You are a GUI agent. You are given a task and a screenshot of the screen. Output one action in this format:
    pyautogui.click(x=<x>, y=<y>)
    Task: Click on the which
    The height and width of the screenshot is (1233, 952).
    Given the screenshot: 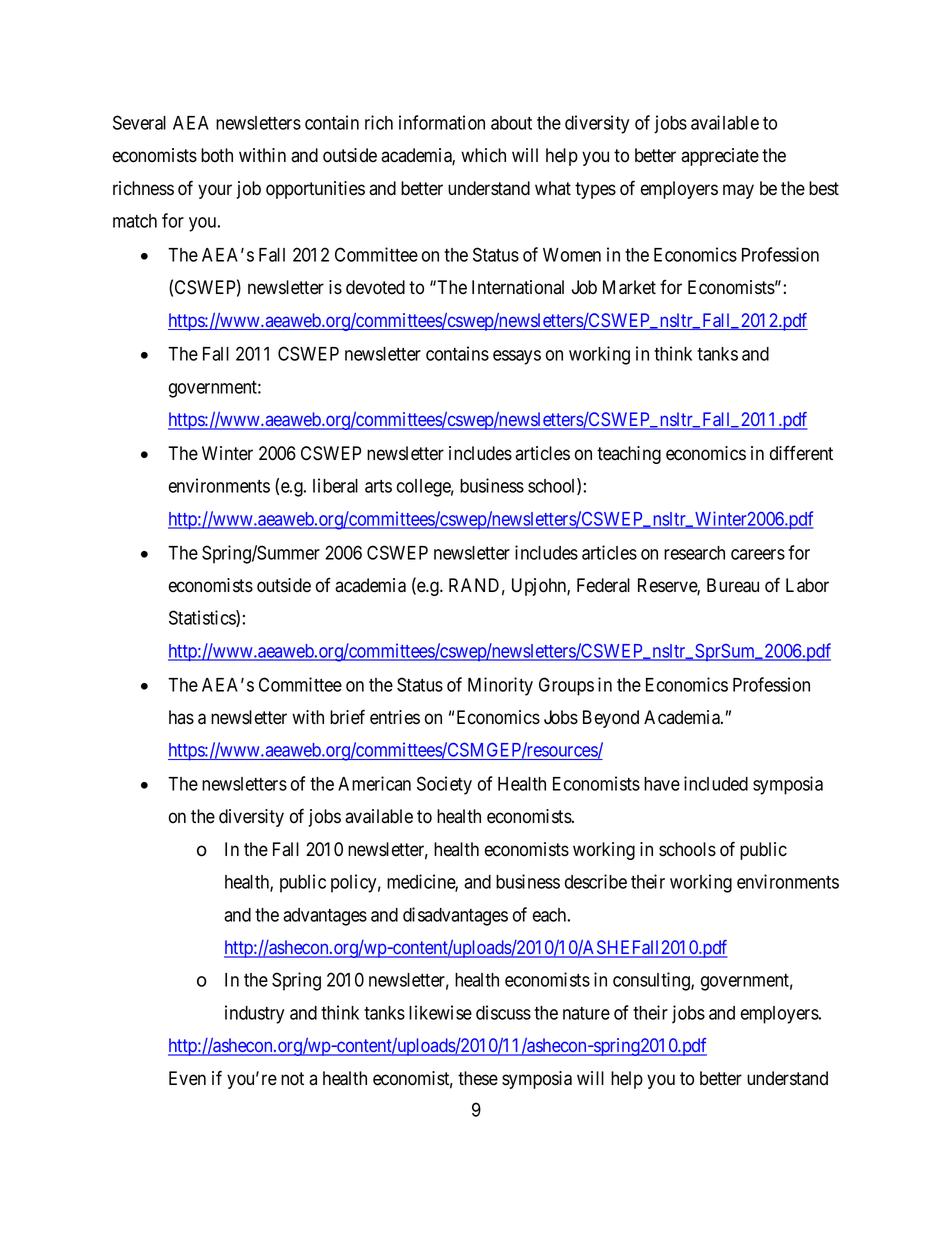 What is the action you would take?
    pyautogui.click(x=483, y=155)
